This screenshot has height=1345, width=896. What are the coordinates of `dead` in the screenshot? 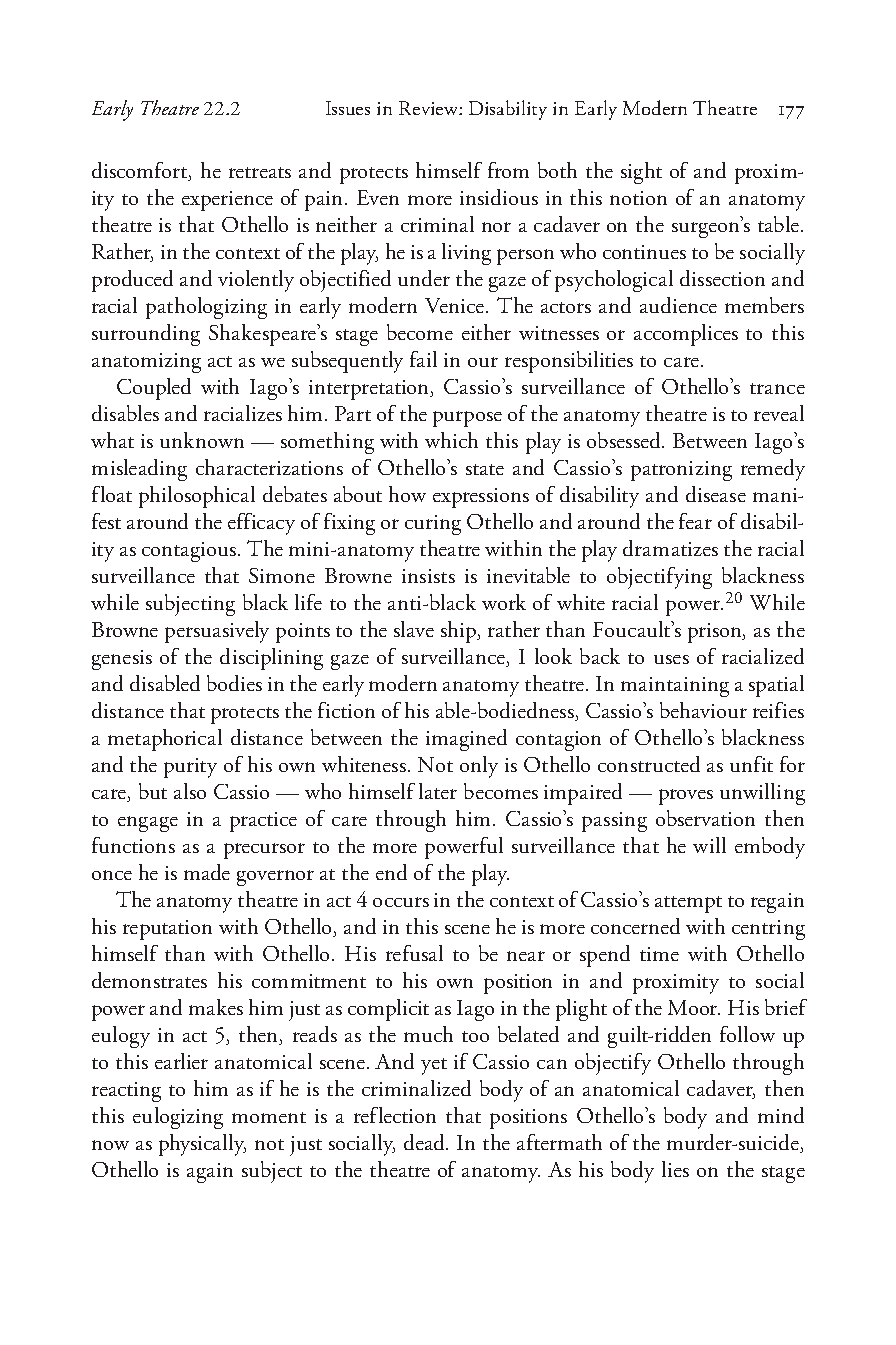 It's located at (426, 1142).
